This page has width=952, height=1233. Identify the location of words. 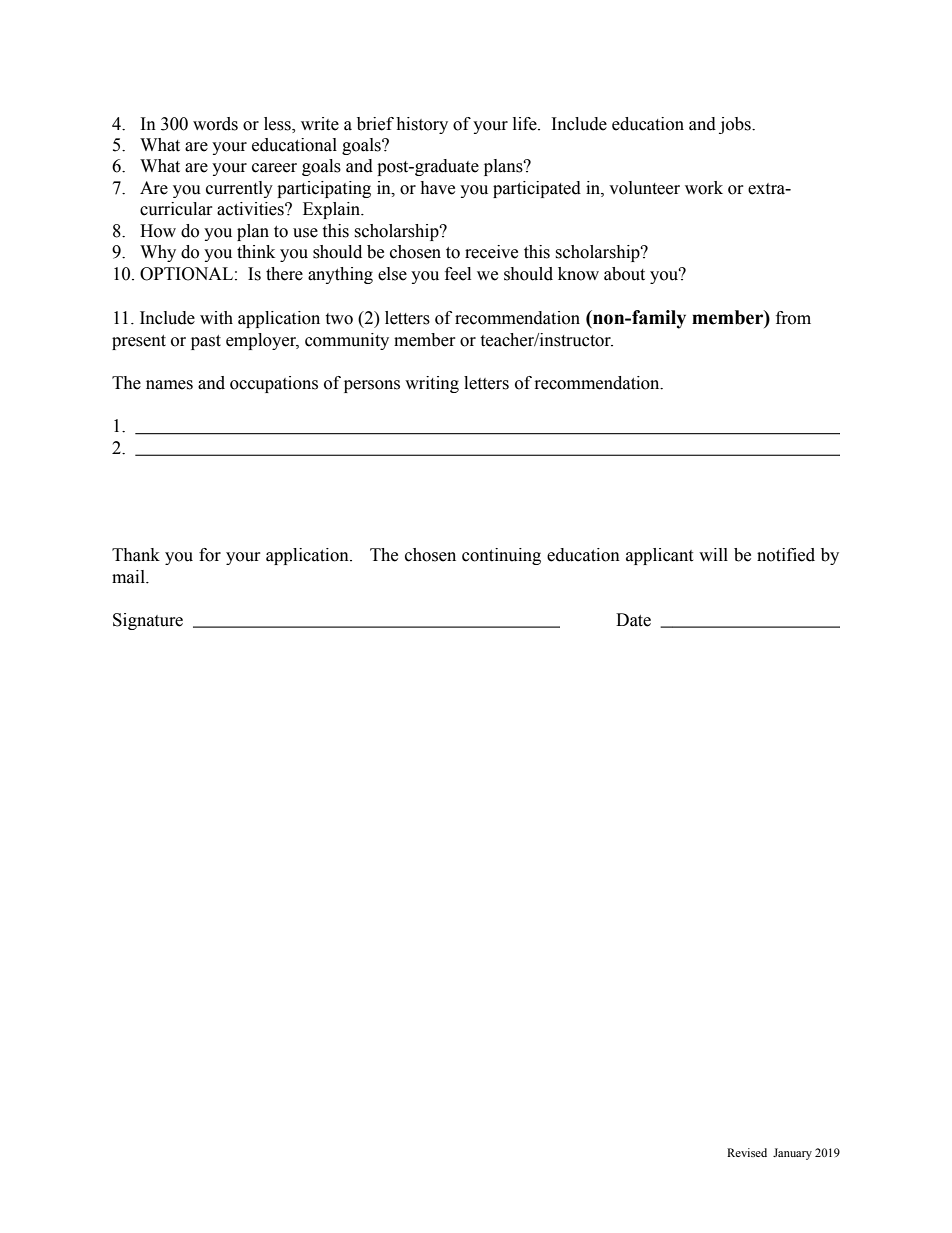
(215, 124).
